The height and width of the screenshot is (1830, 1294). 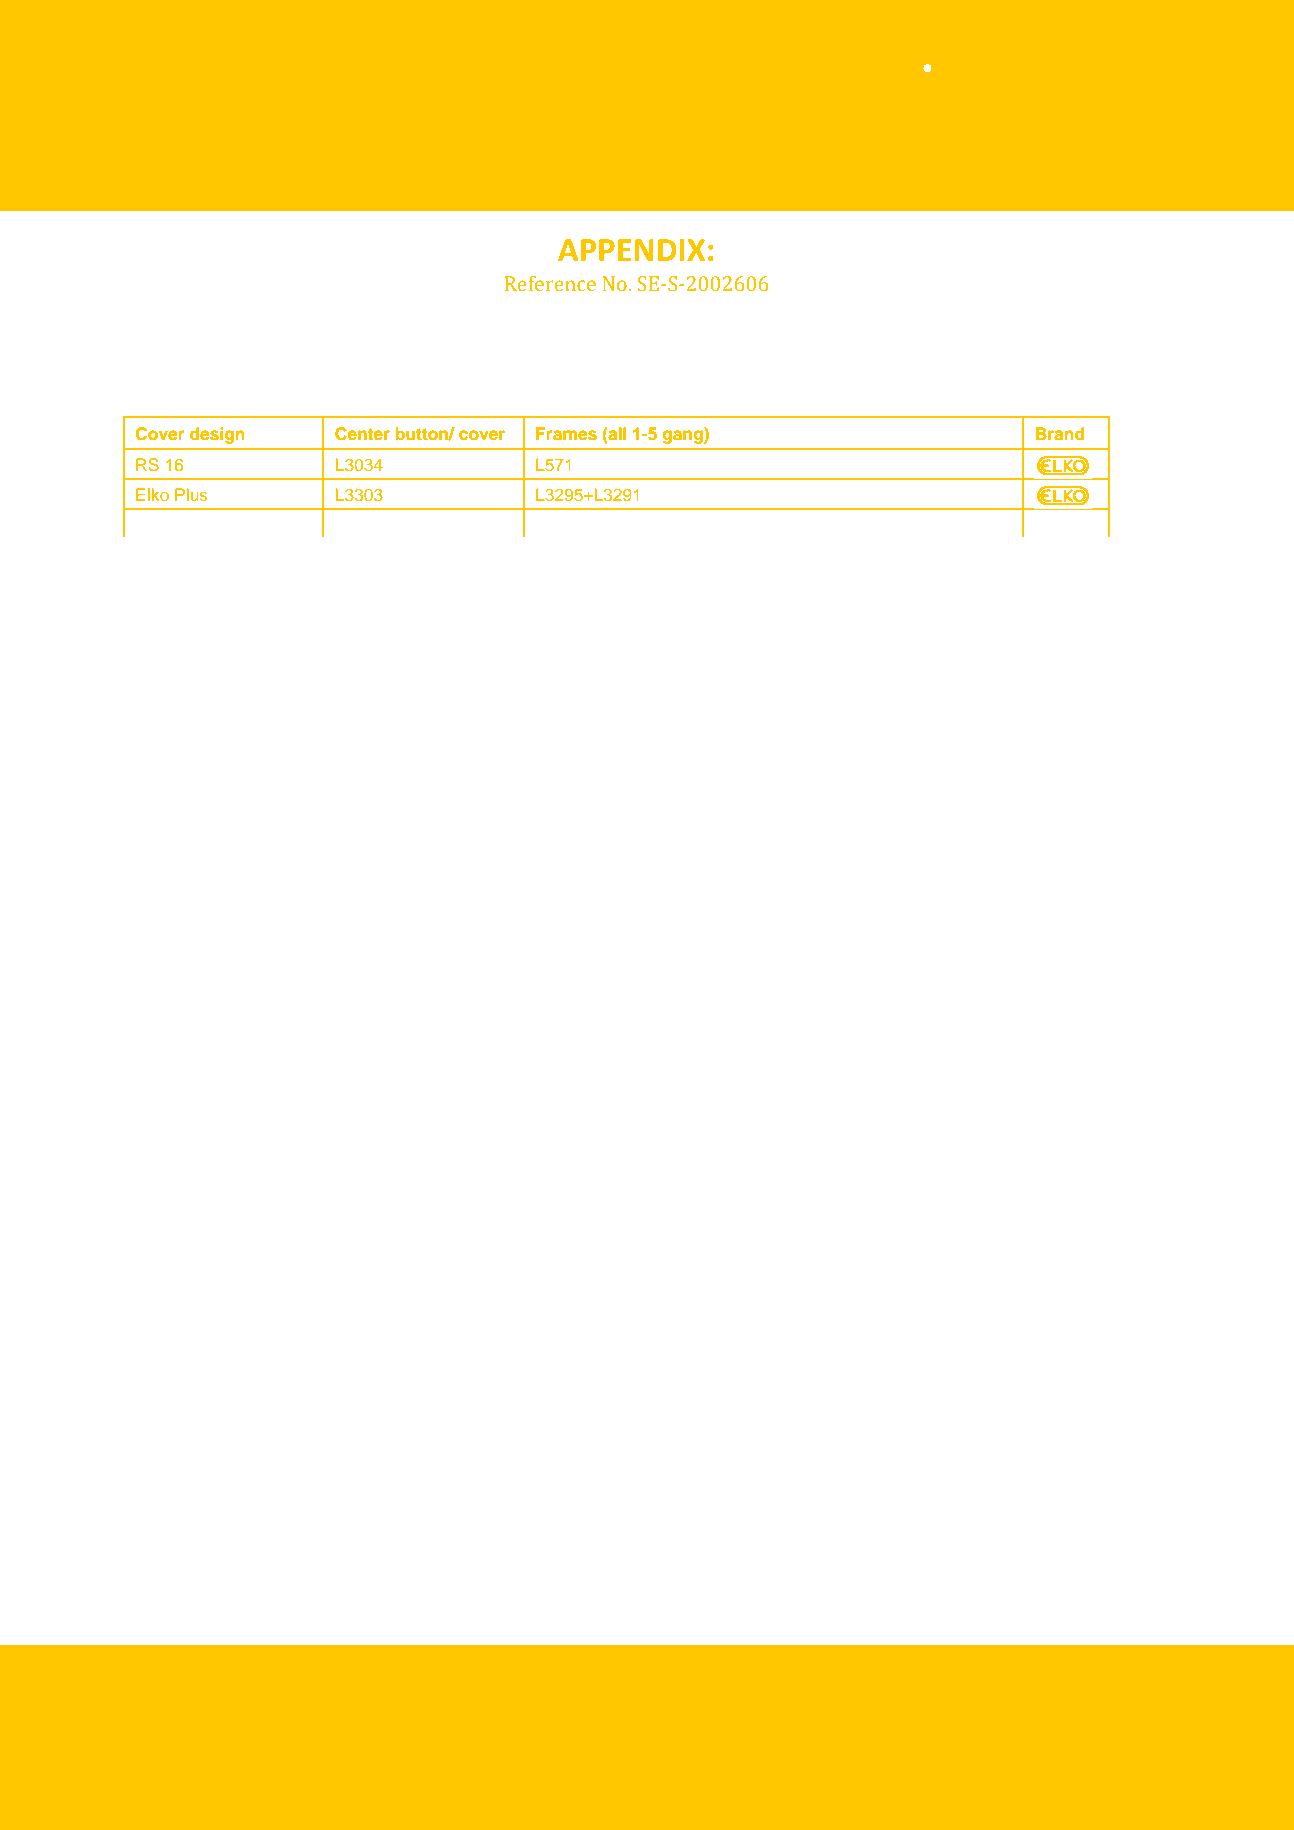 I want to click on exclusive, so click(x=280, y=1666).
